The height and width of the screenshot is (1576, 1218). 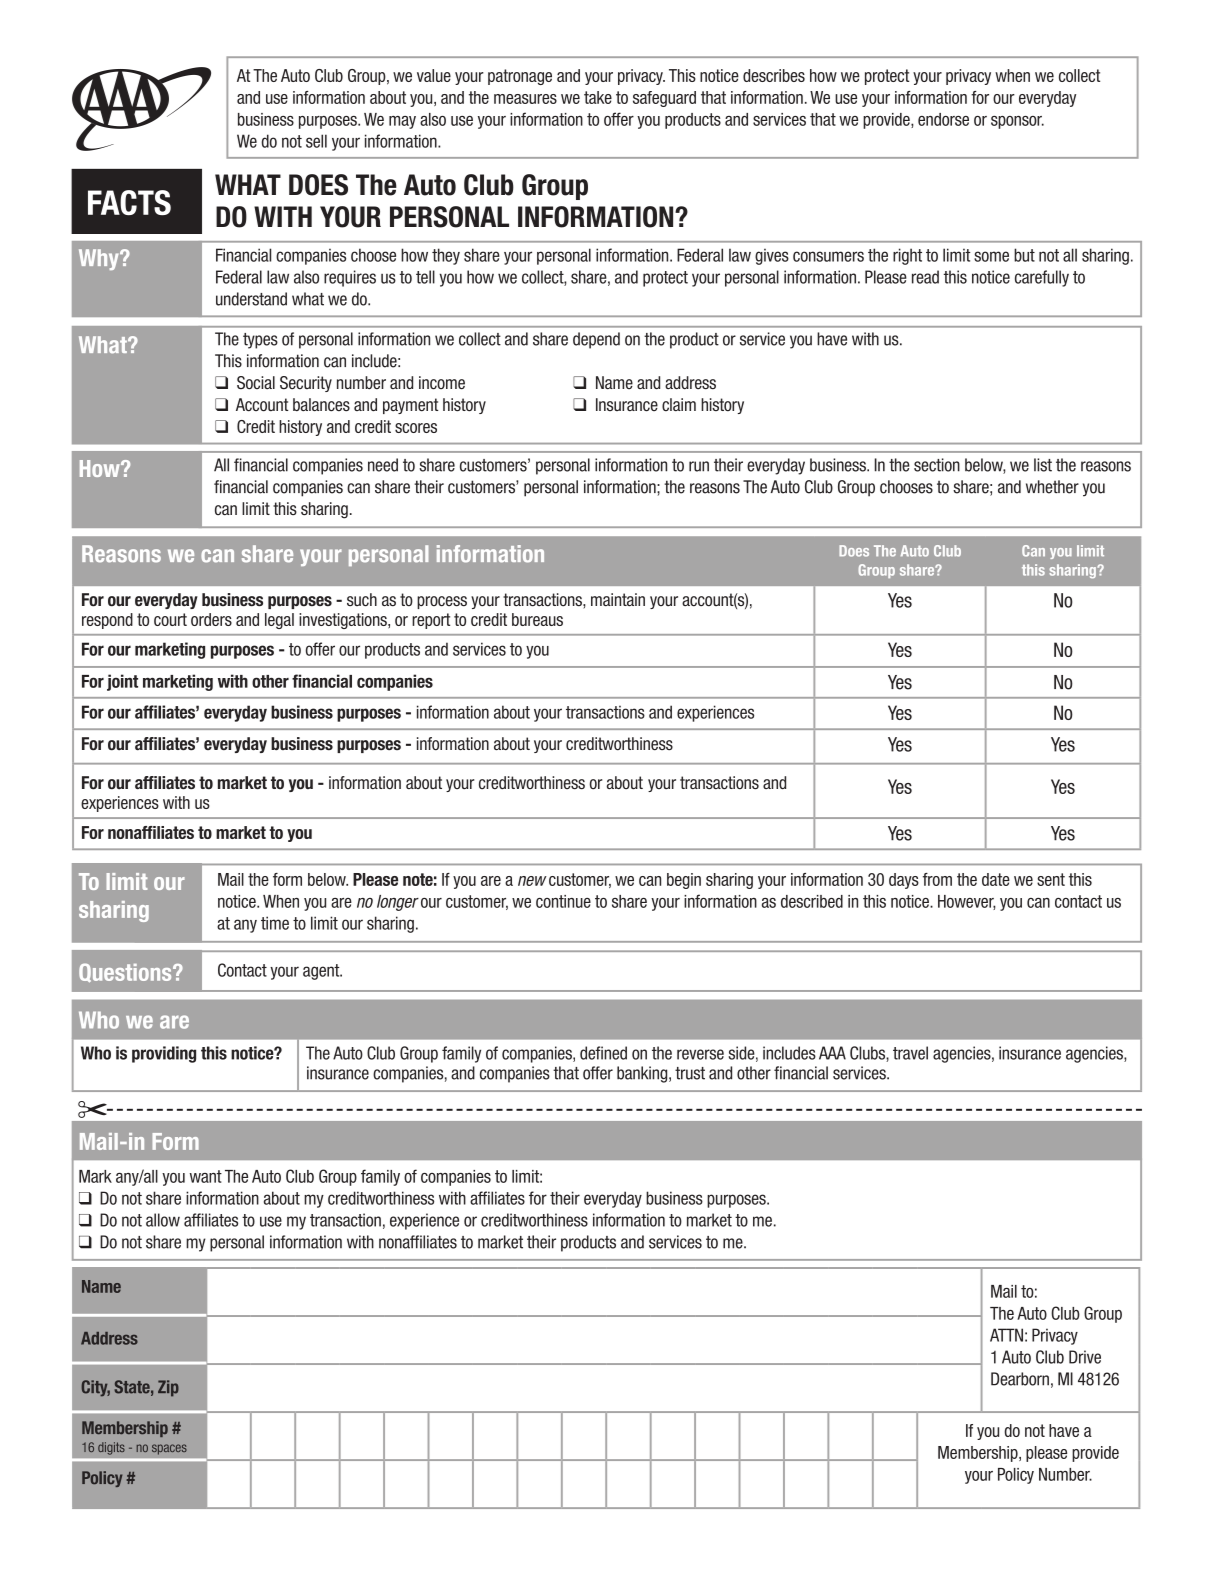 What do you see at coordinates (256, 383) in the screenshot?
I see `Social` at bounding box center [256, 383].
